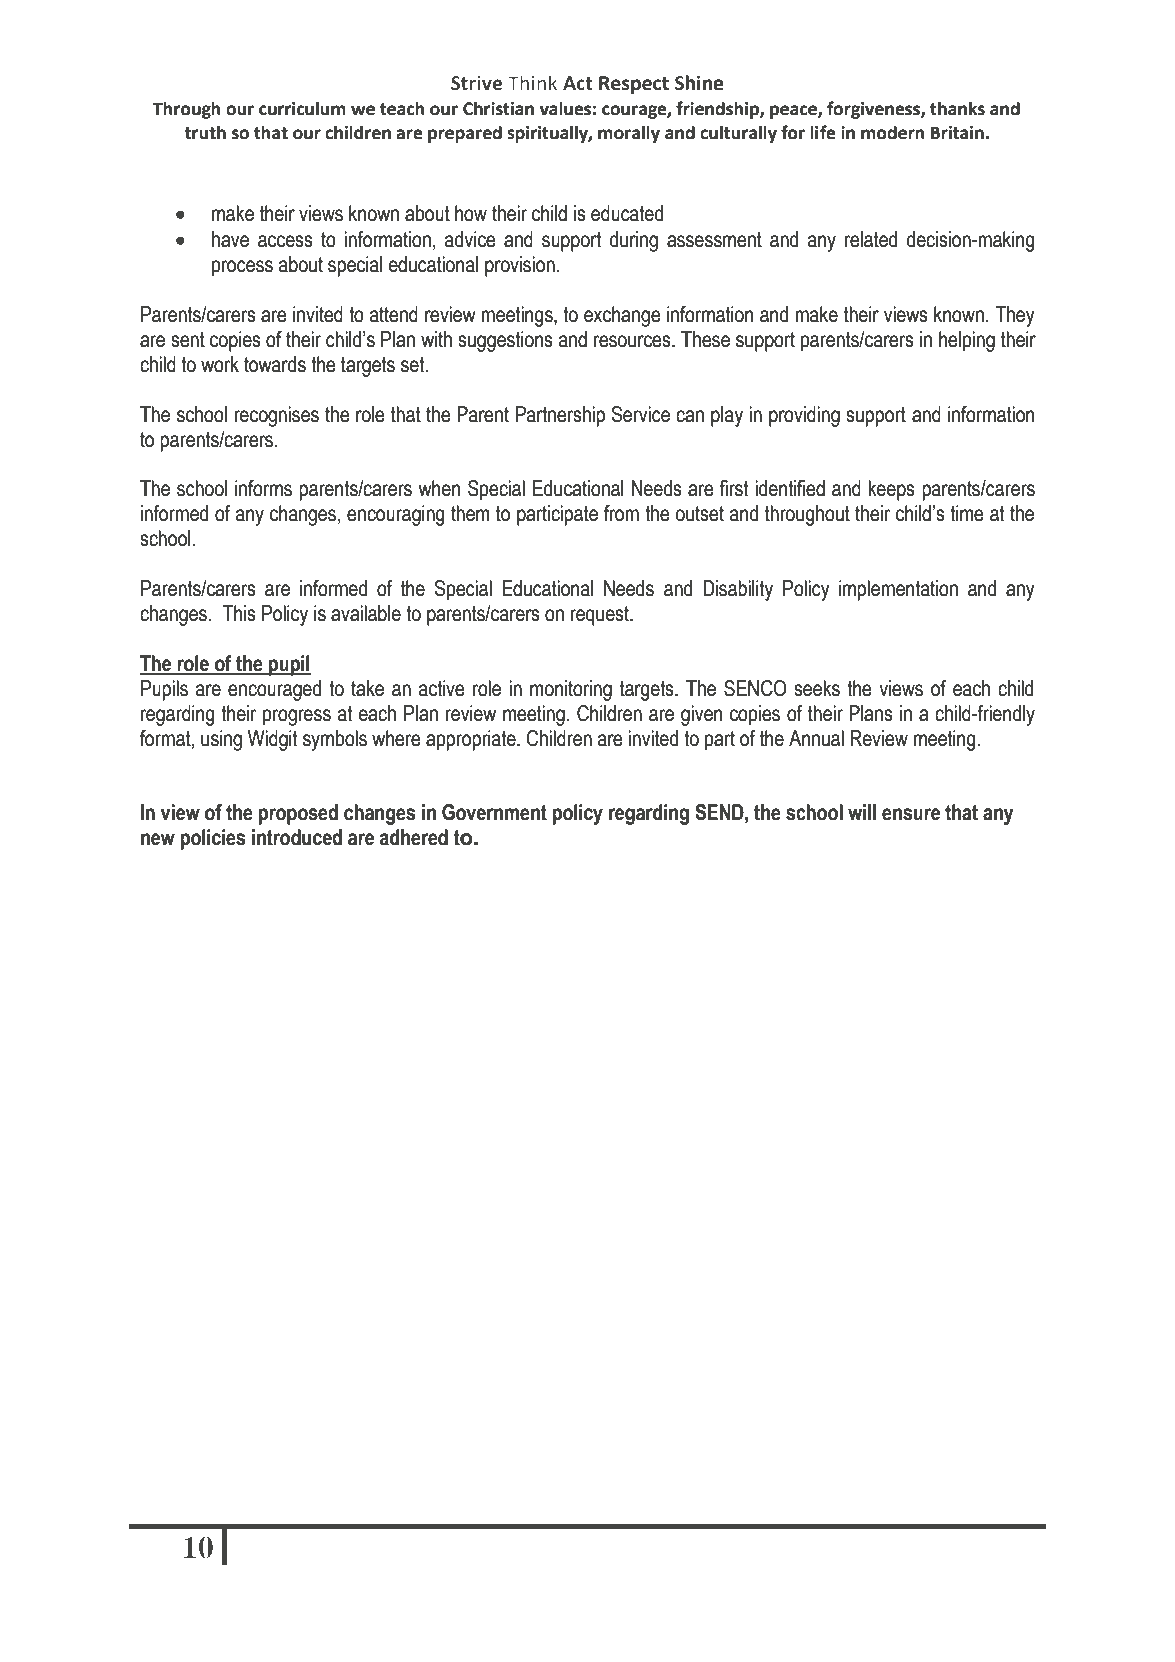 Image resolution: width=1175 pixels, height=1662 pixels. Describe the element at coordinates (520, 266) in the page. I see `provision` at that location.
